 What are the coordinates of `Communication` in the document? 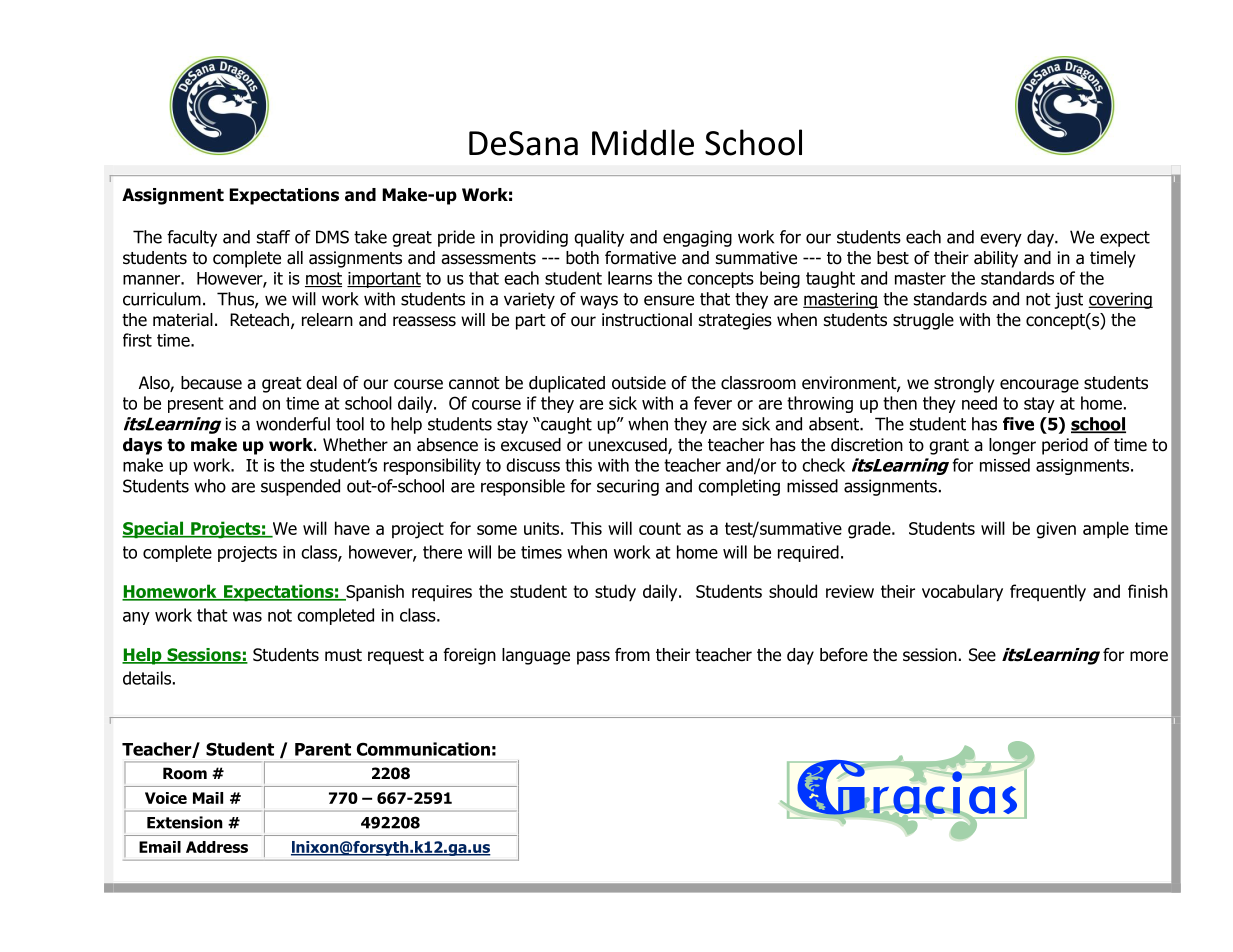 It's located at (423, 749).
